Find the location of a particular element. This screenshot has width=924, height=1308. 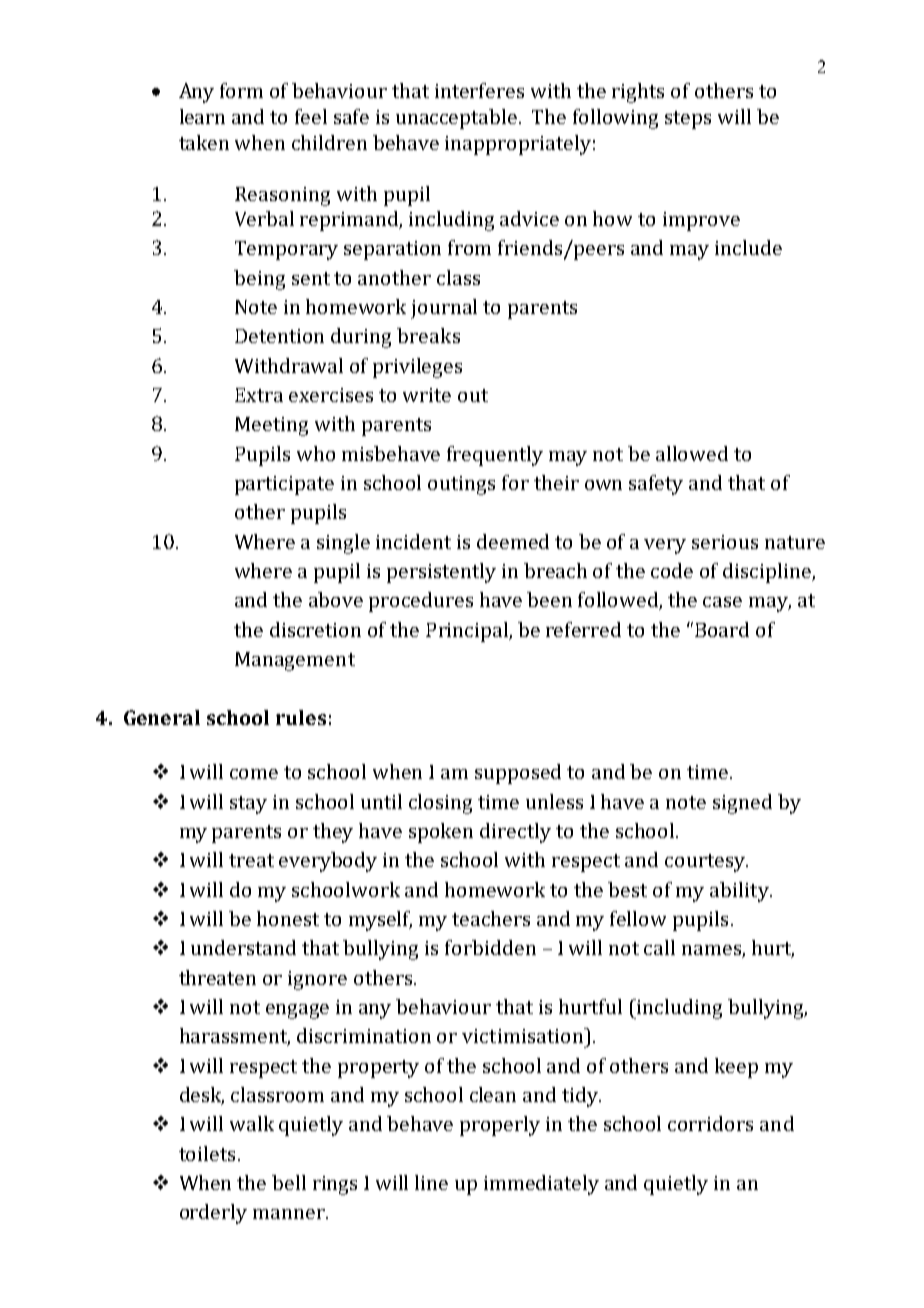

outings is located at coordinates (461, 485).
